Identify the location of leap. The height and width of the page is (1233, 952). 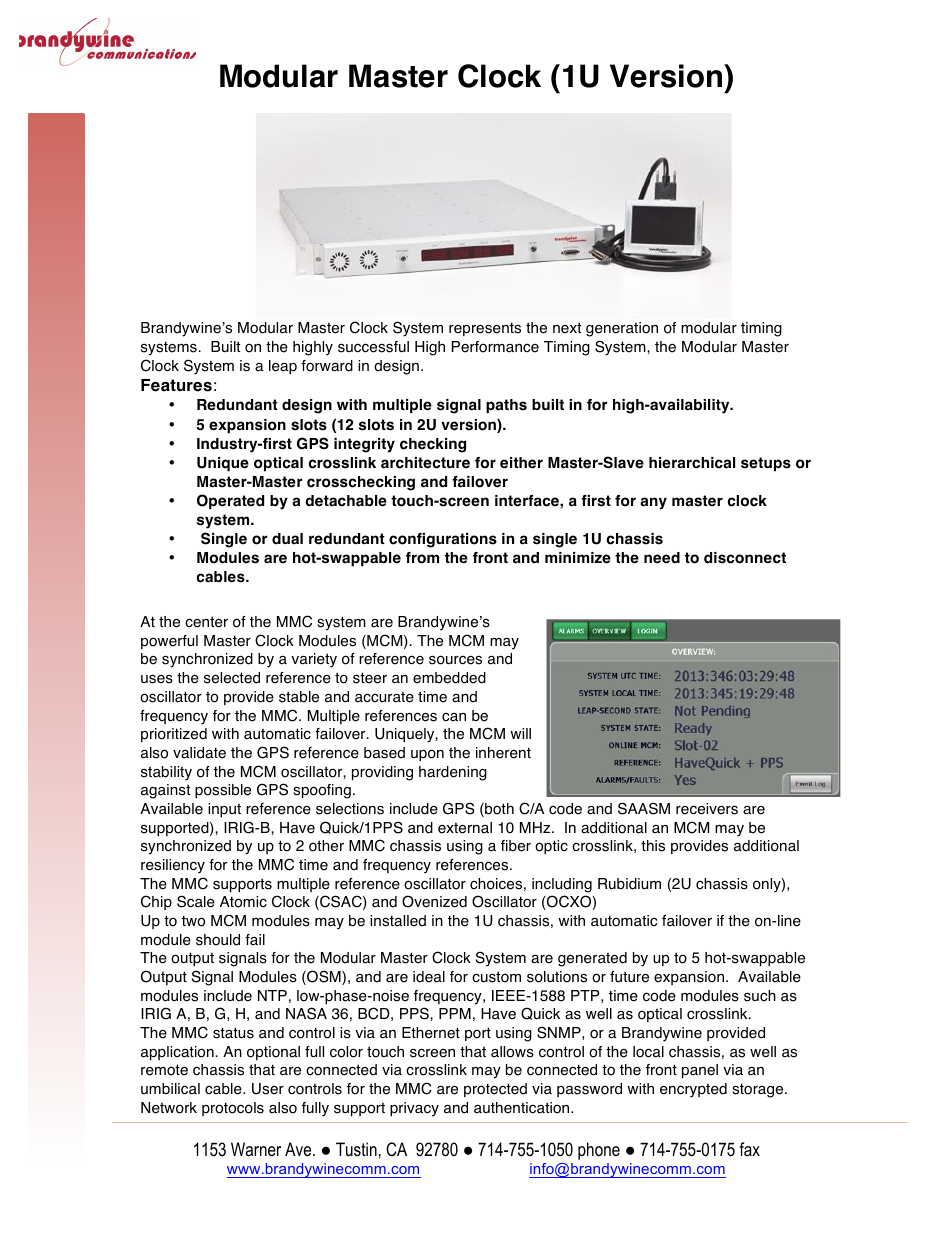
(283, 367).
